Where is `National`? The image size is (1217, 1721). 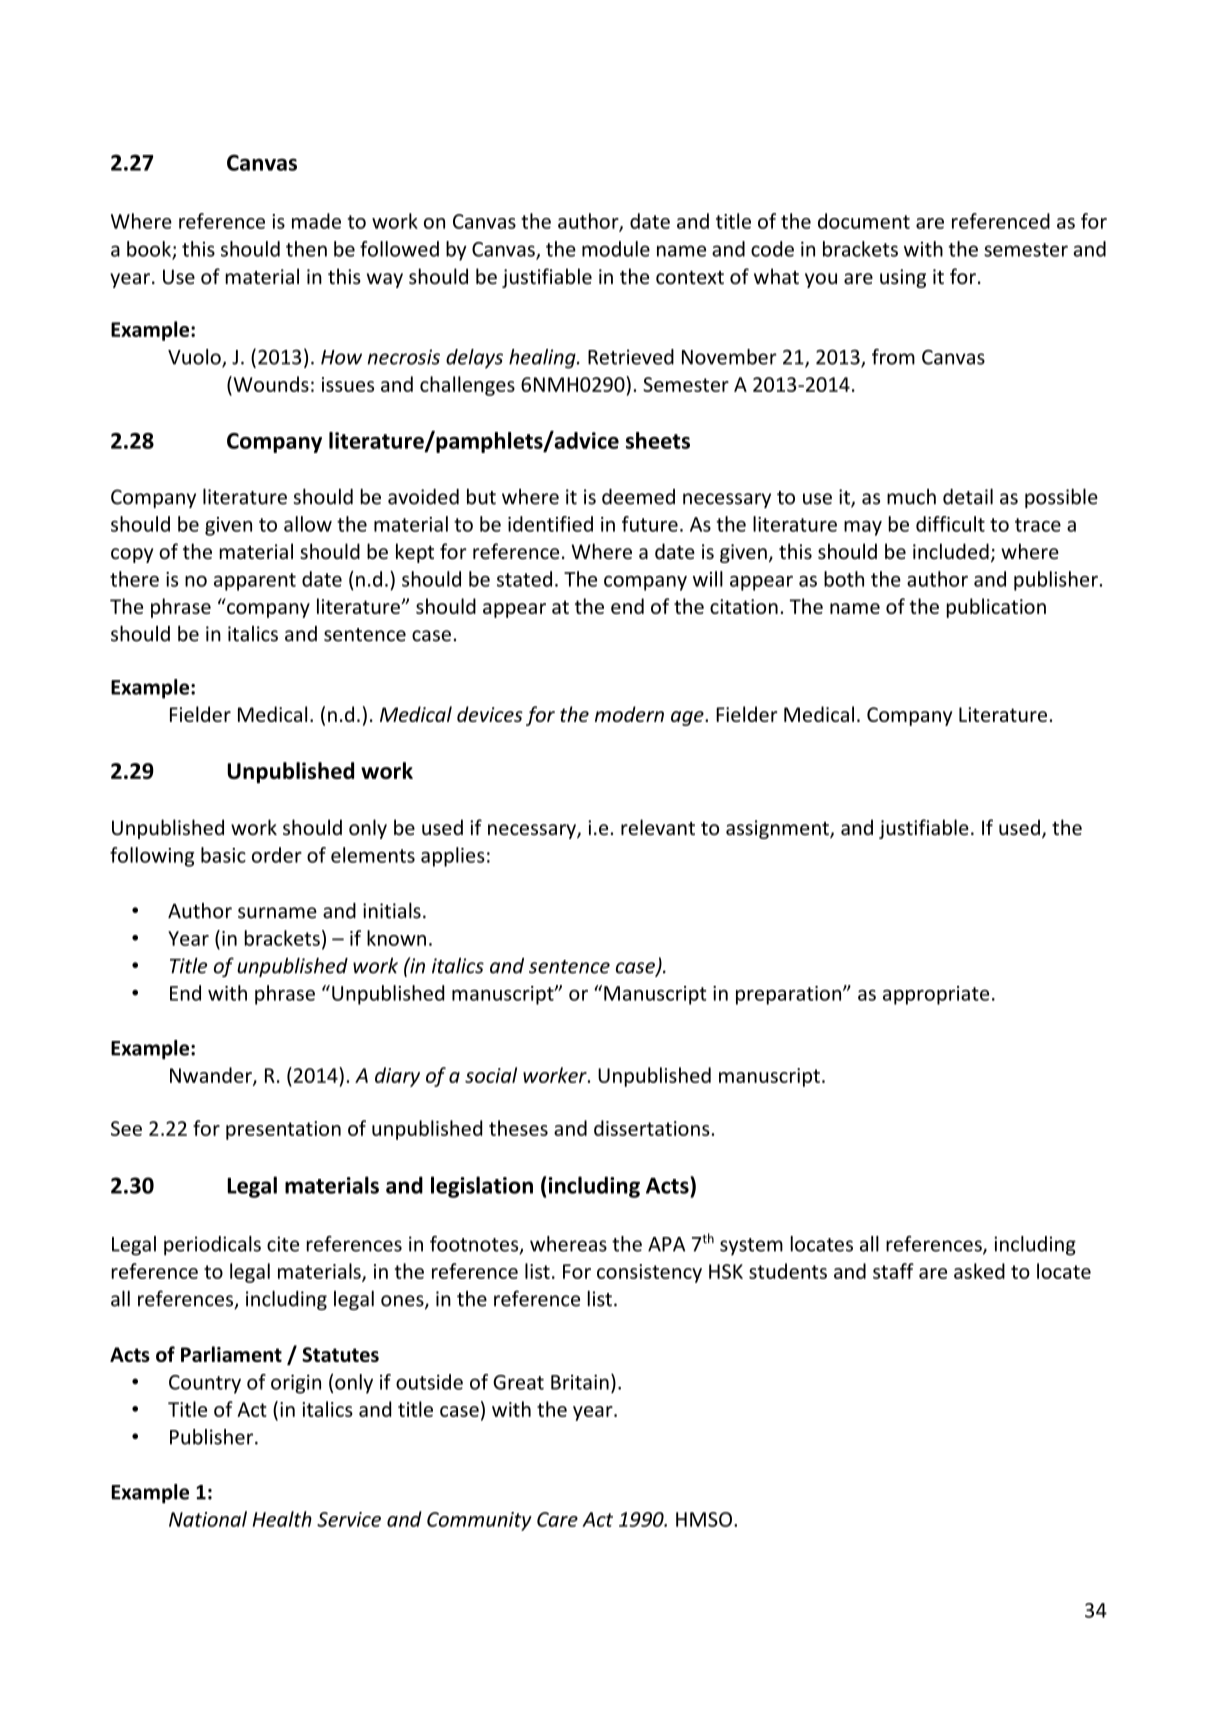 National is located at coordinates (208, 1519).
